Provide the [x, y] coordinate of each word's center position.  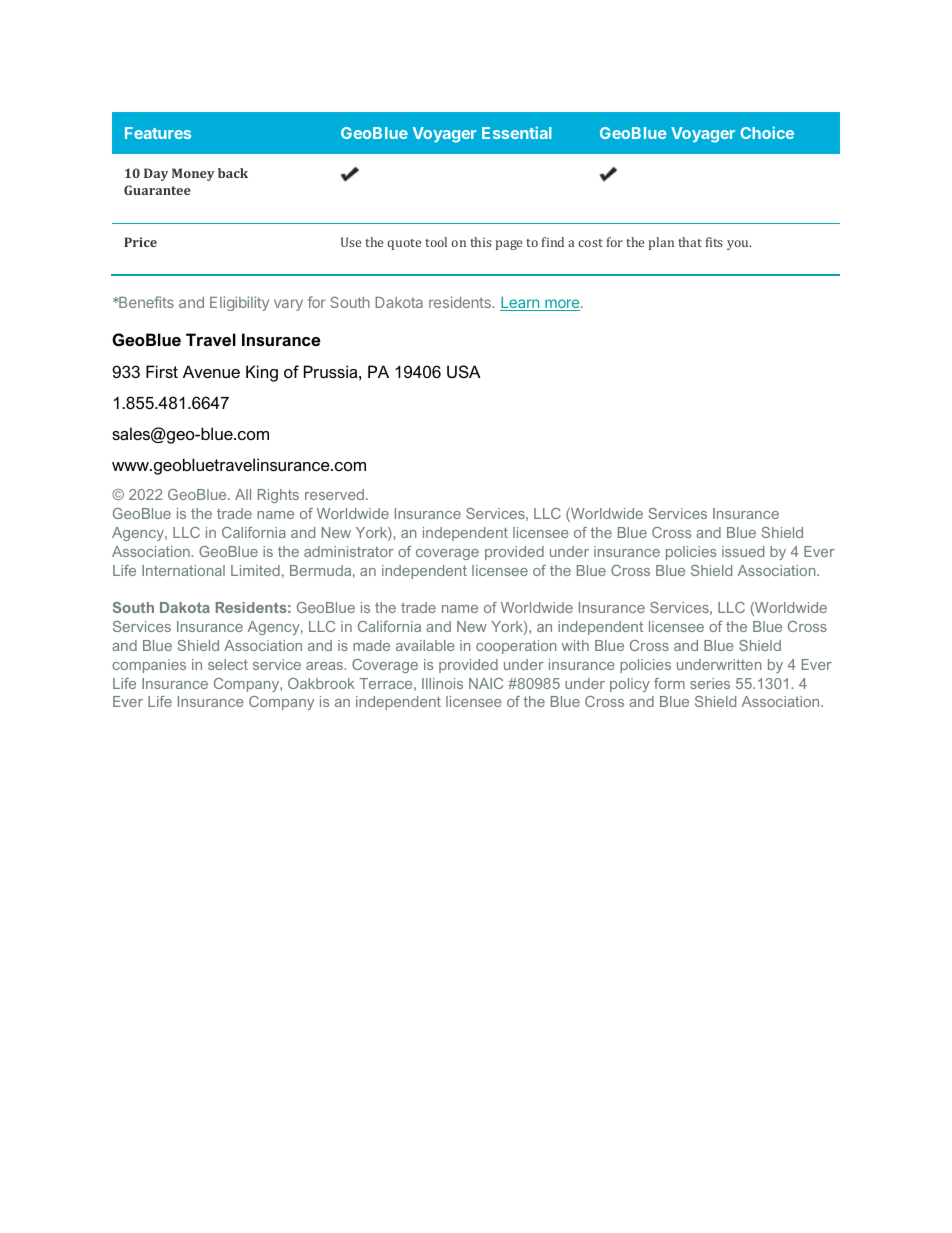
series [710, 683]
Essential [517, 132]
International [183, 570]
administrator [349, 551]
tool [436, 242]
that [690, 242]
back [233, 173]
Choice [767, 132]
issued [743, 551]
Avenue [211, 371]
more [562, 305]
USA [464, 371]
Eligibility [239, 303]
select [228, 664]
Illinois [442, 683]
